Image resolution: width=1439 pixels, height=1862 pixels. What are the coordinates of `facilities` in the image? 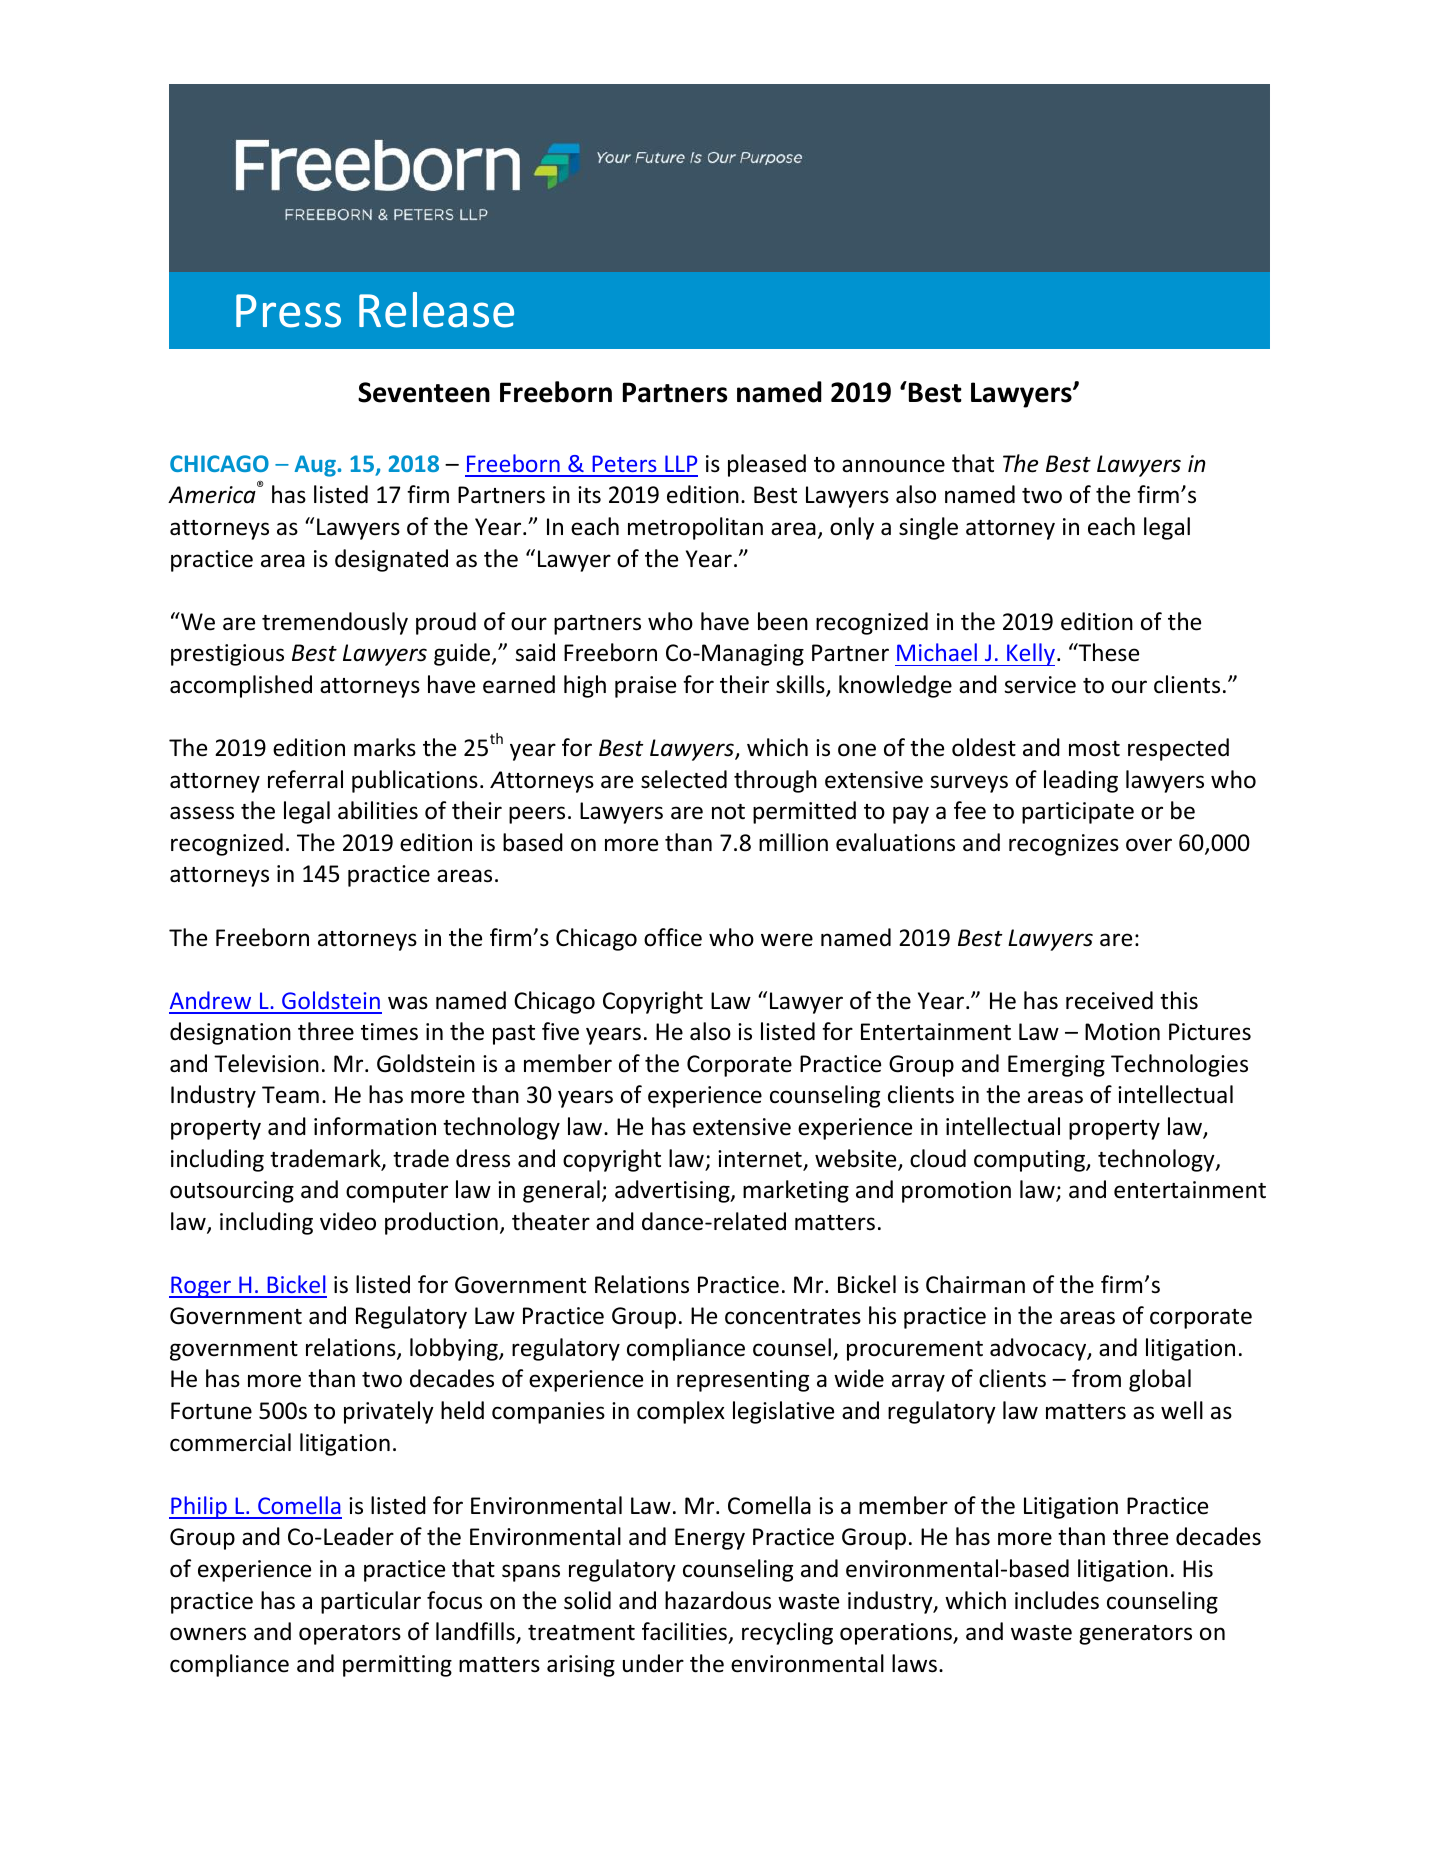 It's located at (686, 1632).
